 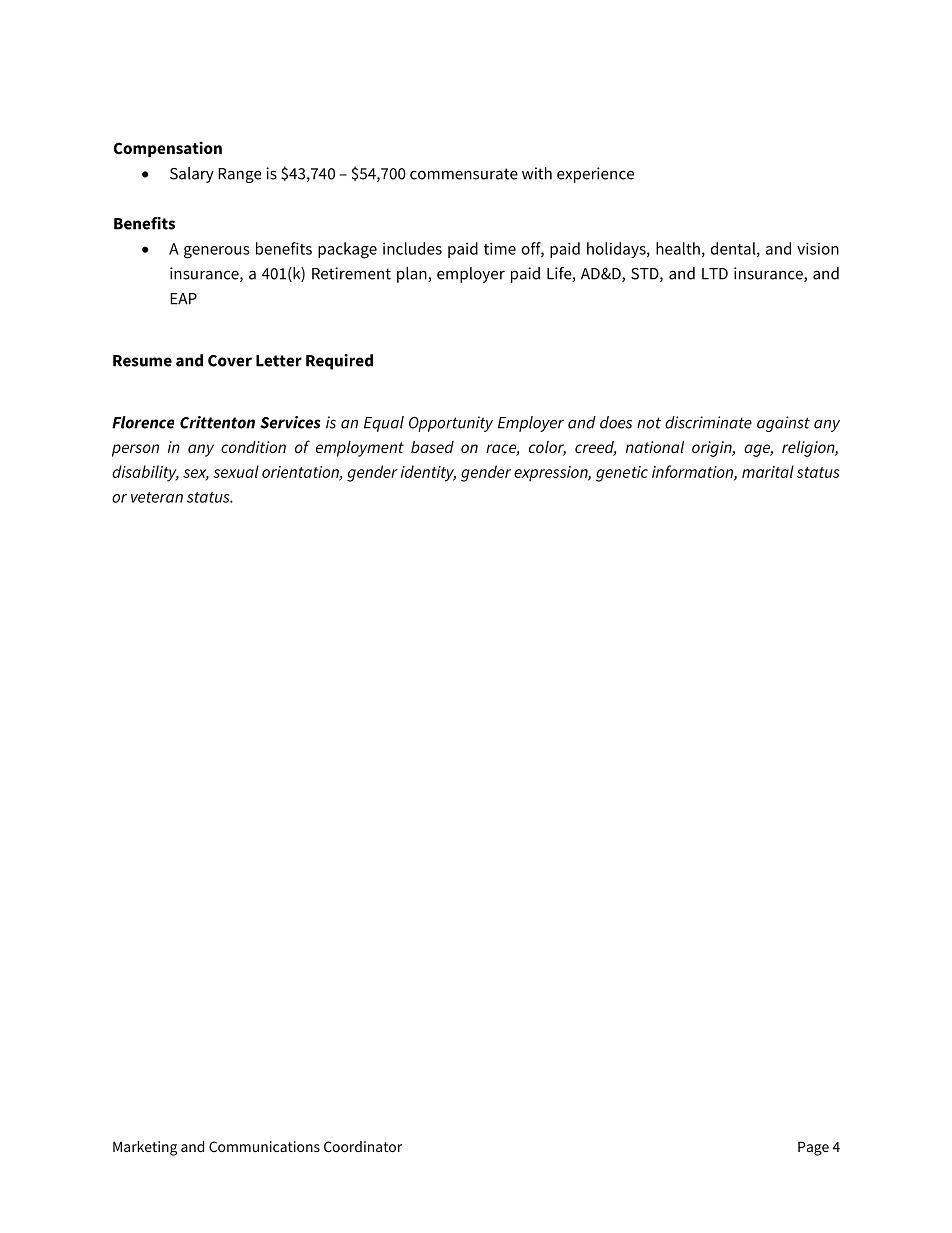 What do you see at coordinates (678, 248) in the screenshot?
I see `health` at bounding box center [678, 248].
